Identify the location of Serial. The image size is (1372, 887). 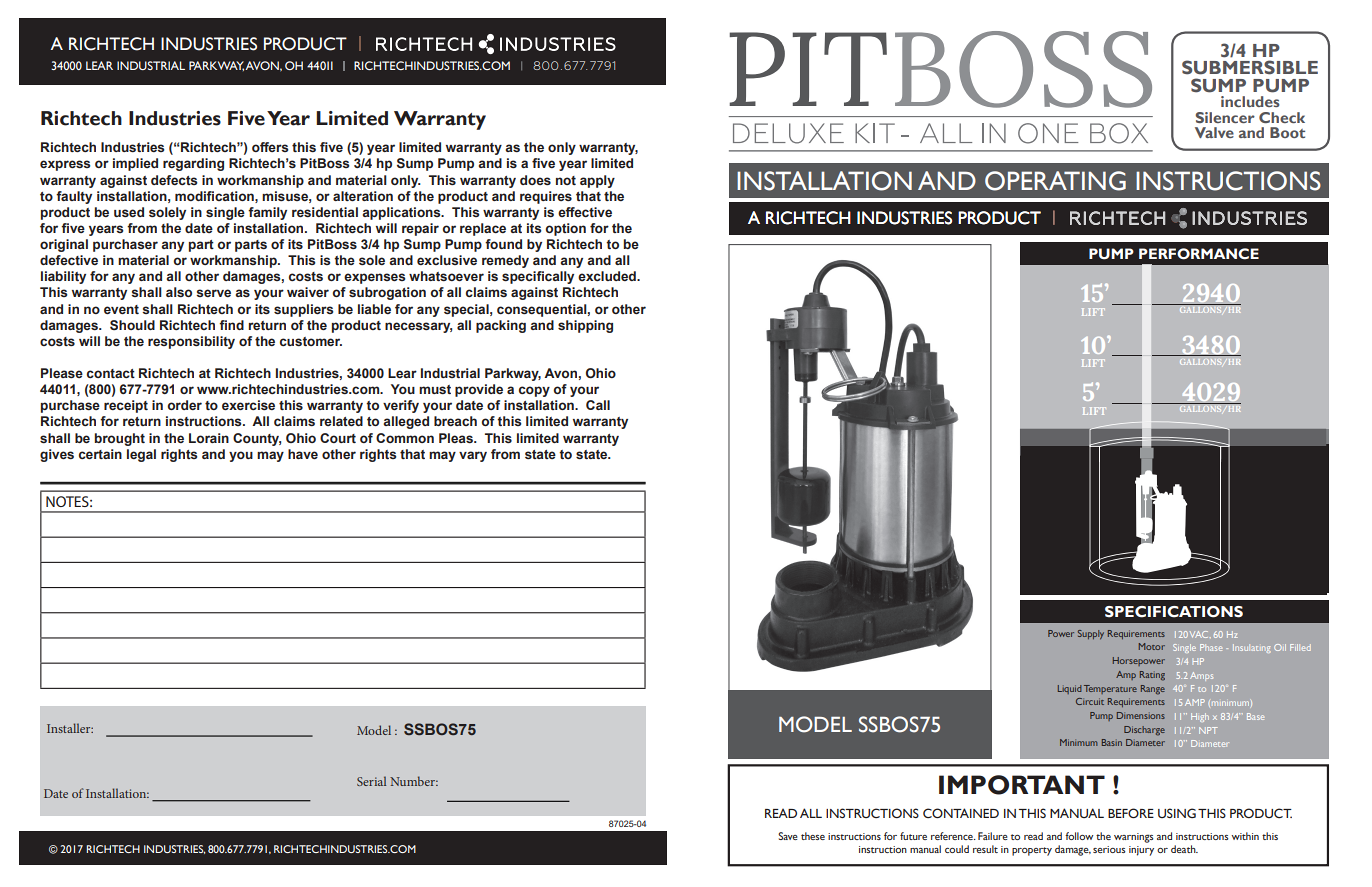
(371, 781).
